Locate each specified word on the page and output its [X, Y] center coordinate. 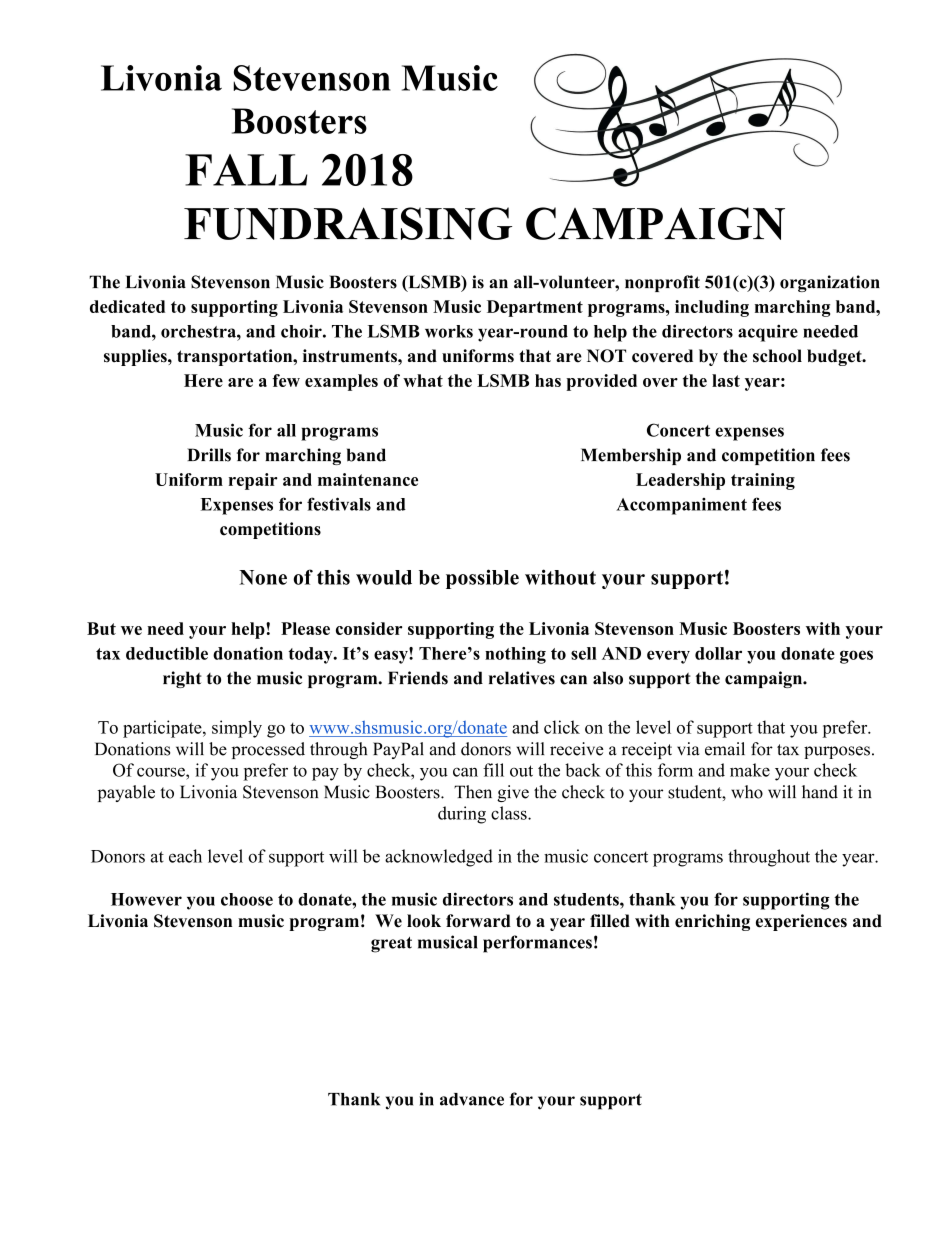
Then [473, 792]
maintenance [368, 479]
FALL [246, 170]
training [763, 481]
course [162, 772]
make [750, 770]
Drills [209, 455]
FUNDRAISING [348, 223]
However [146, 899]
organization [830, 283]
